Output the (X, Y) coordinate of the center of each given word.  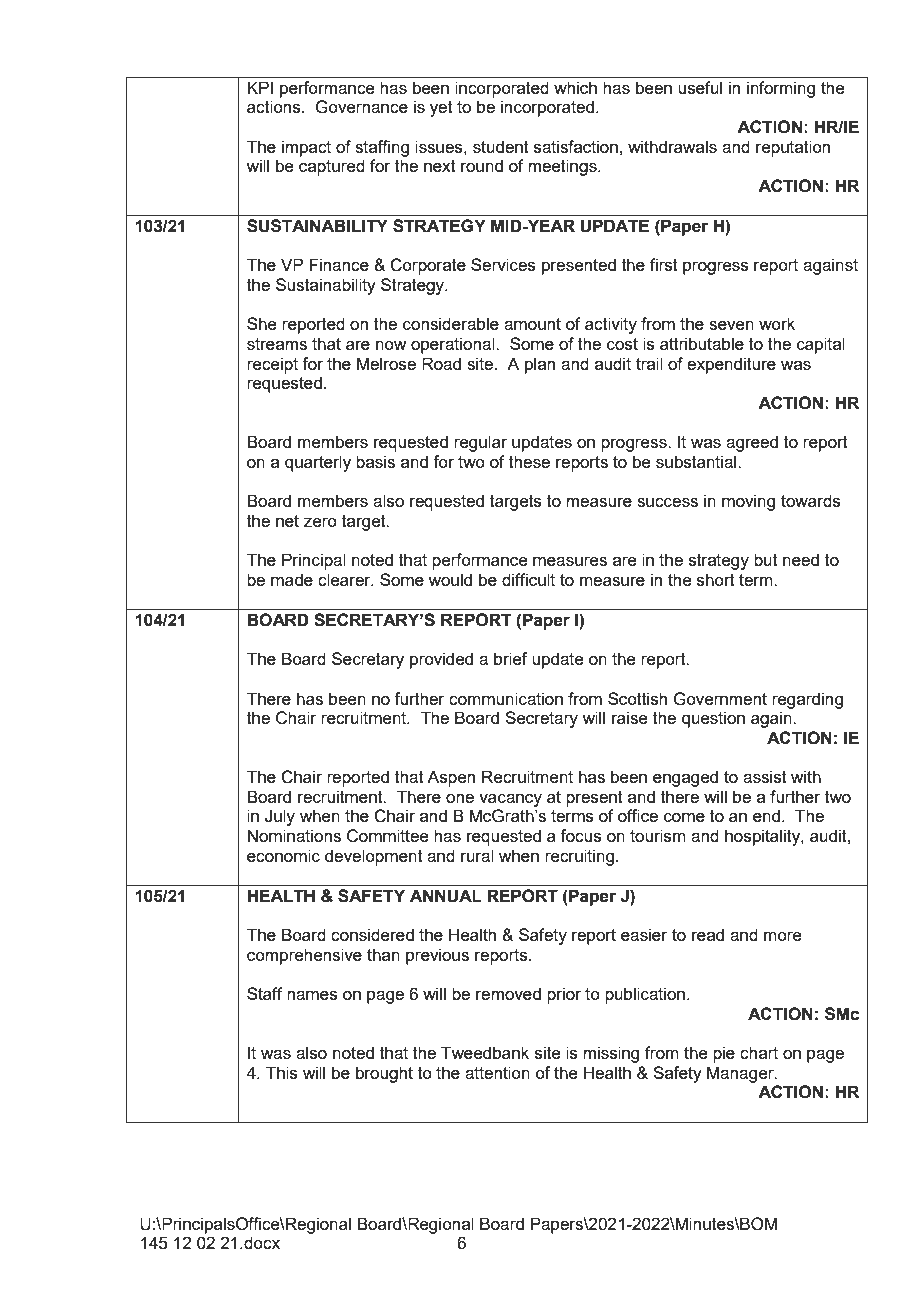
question (713, 719)
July (280, 817)
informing (781, 89)
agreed (752, 443)
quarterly (318, 463)
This (282, 1072)
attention (497, 1072)
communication (506, 698)
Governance (361, 107)
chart (759, 1052)
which (575, 87)
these (529, 461)
